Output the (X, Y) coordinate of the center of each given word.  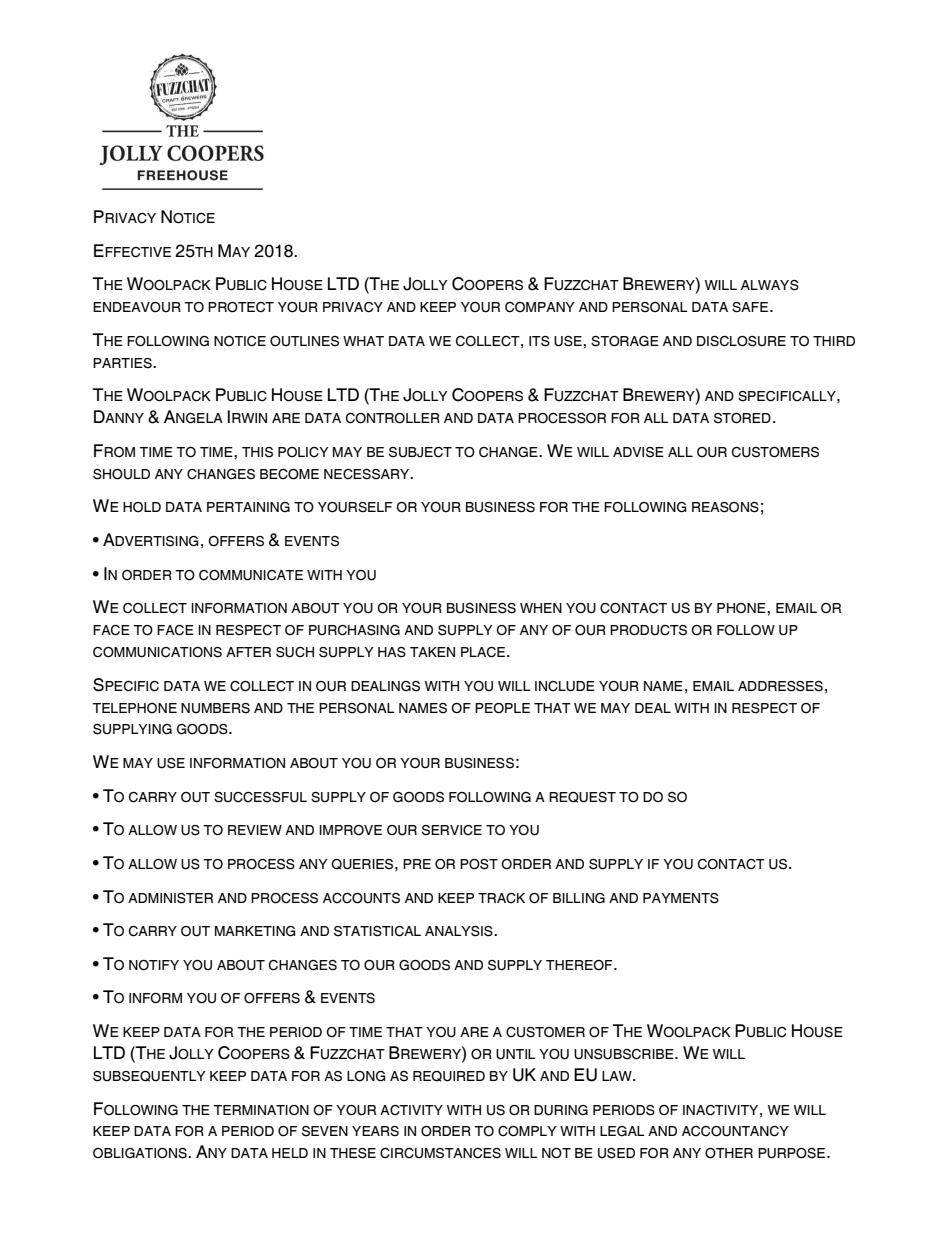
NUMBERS (215, 708)
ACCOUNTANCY (735, 1131)
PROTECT (241, 307)
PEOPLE (502, 708)
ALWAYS (770, 285)
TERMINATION (261, 1110)
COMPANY (540, 307)
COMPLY (527, 1131)
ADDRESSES (780, 686)
